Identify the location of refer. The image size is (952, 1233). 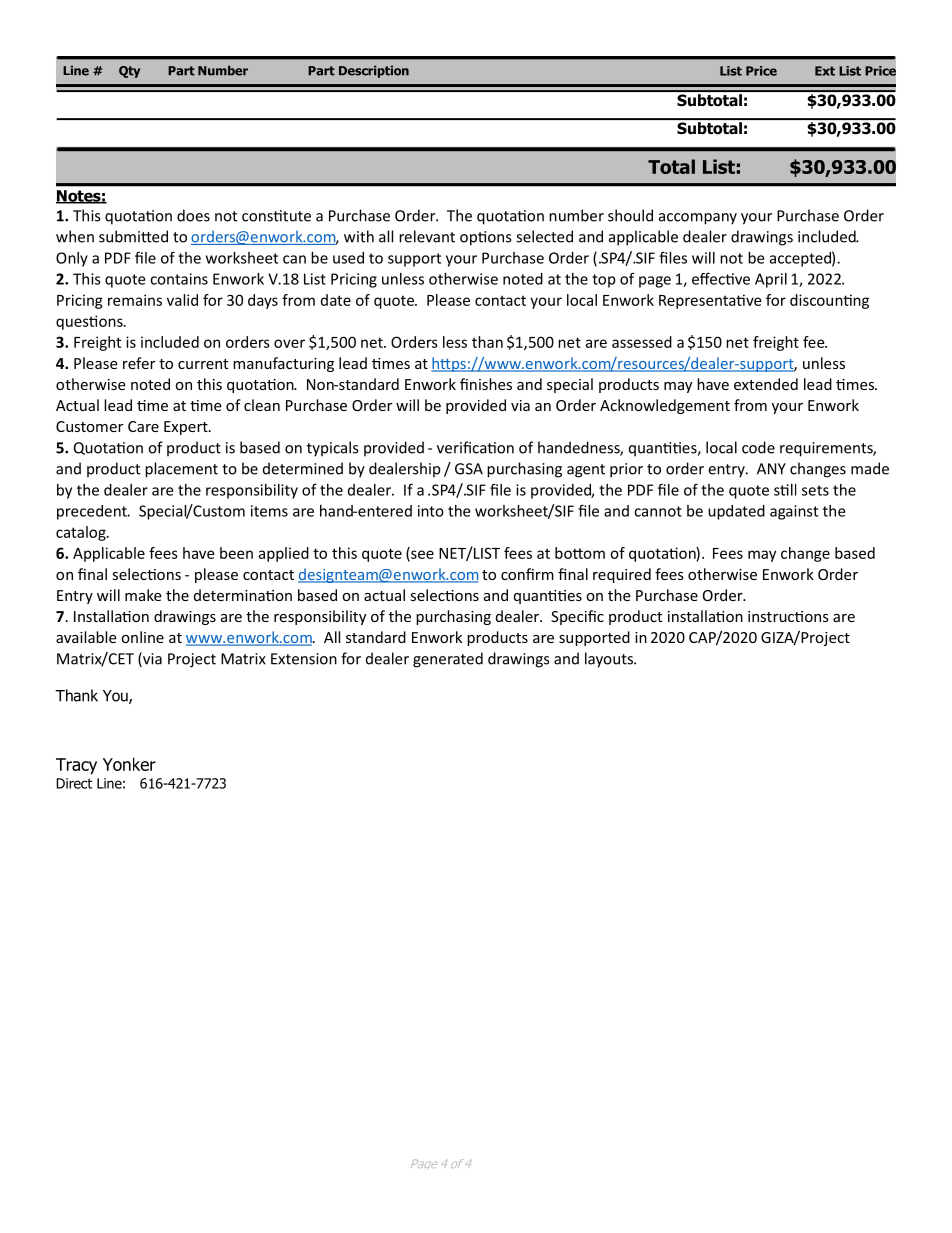
(139, 363).
